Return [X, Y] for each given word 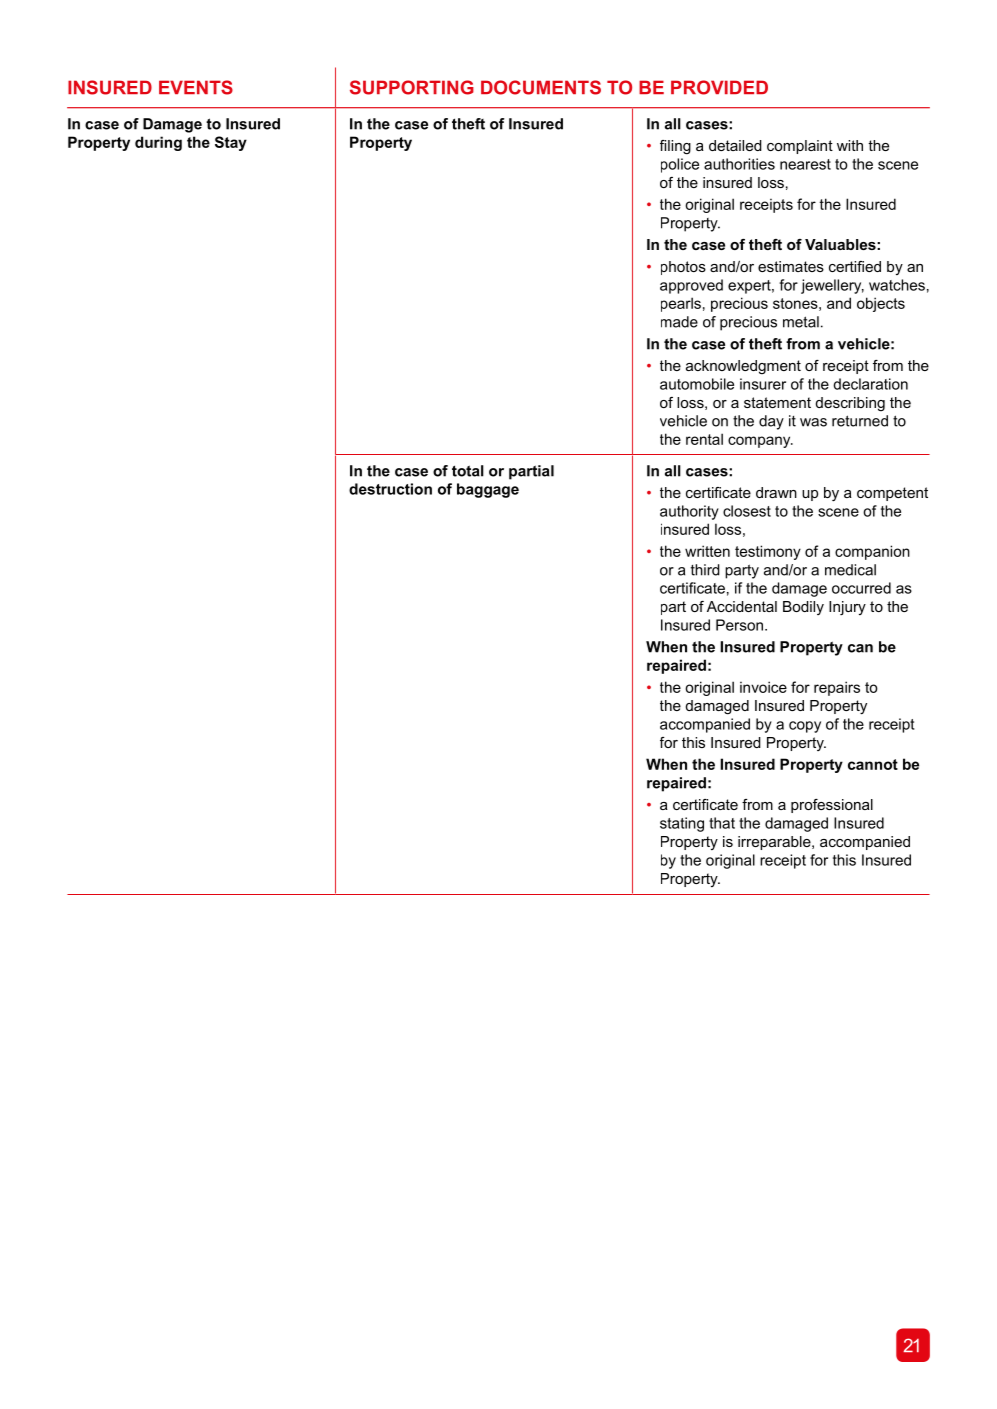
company [760, 442]
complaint [800, 147]
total [468, 471]
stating [682, 824]
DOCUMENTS [541, 87]
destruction [390, 489]
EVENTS [196, 87]
